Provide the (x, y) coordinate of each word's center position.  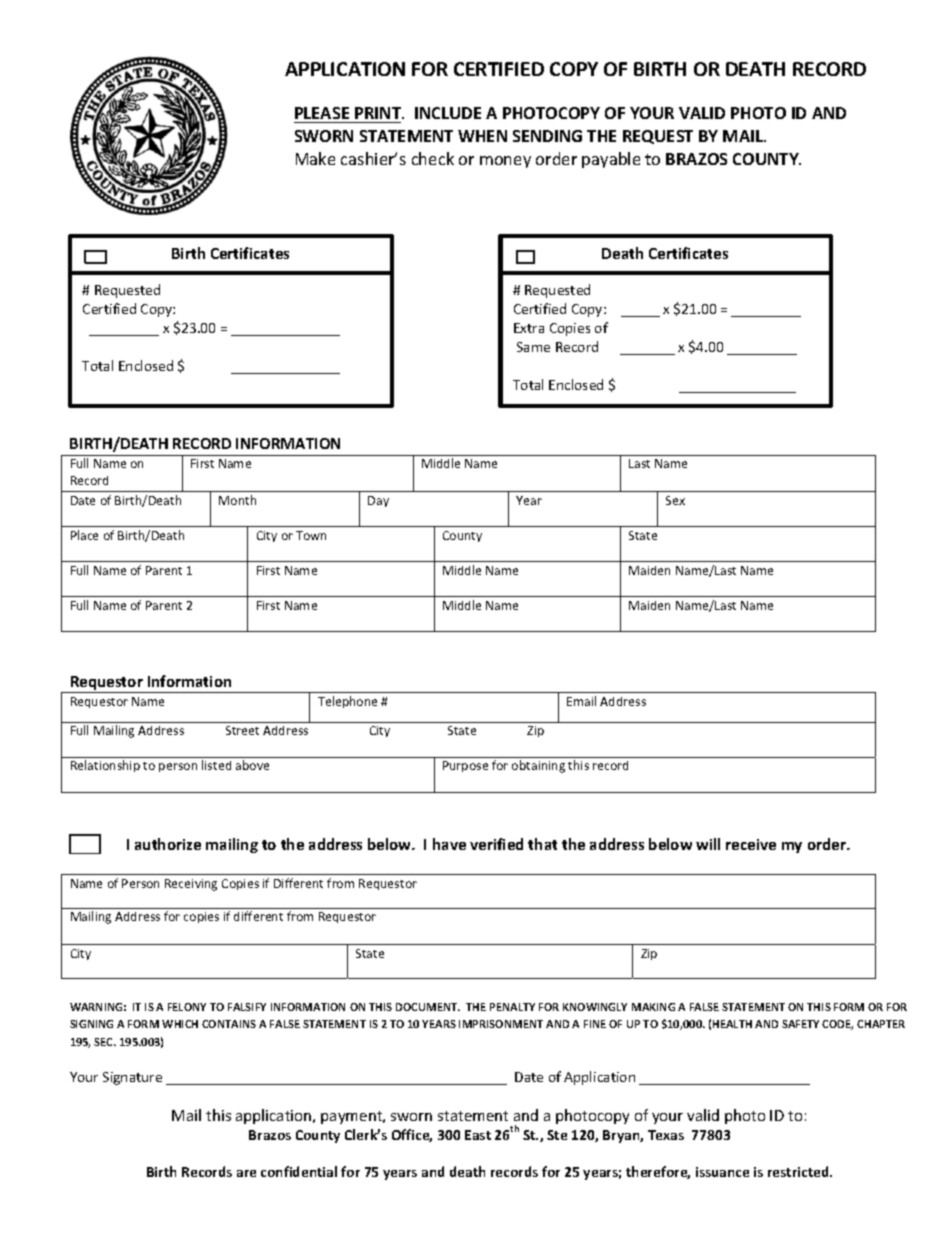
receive (751, 844)
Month (237, 500)
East (478, 1135)
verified (496, 844)
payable (611, 160)
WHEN (482, 136)
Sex (675, 500)
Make (315, 158)
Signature (132, 1078)
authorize (168, 844)
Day (378, 501)
